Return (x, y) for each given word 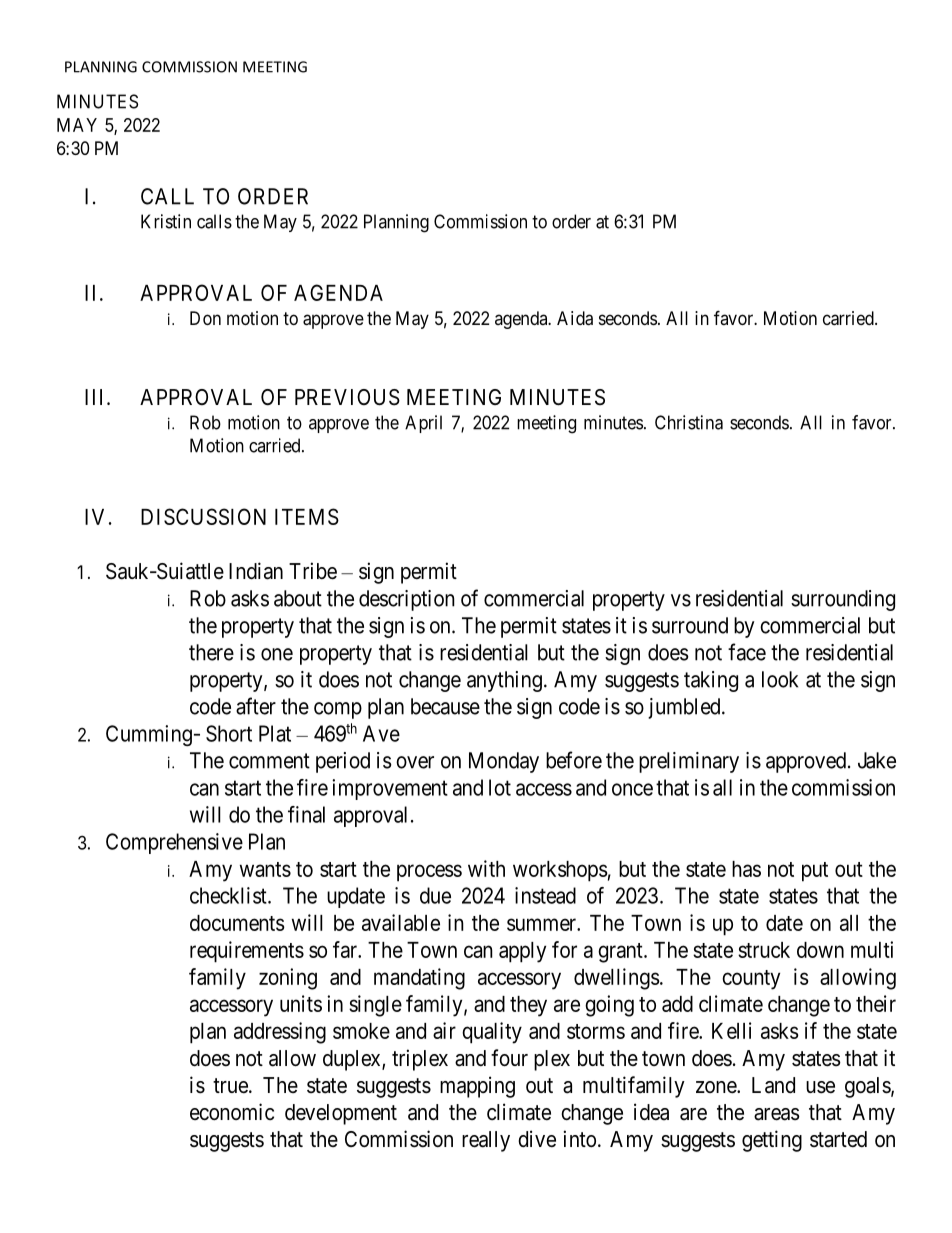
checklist (229, 895)
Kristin (166, 221)
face (747, 652)
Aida (575, 318)
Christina (689, 422)
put (815, 872)
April (423, 424)
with (486, 868)
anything (504, 681)
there (211, 652)
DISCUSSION (203, 516)
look (780, 679)
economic (232, 1112)
